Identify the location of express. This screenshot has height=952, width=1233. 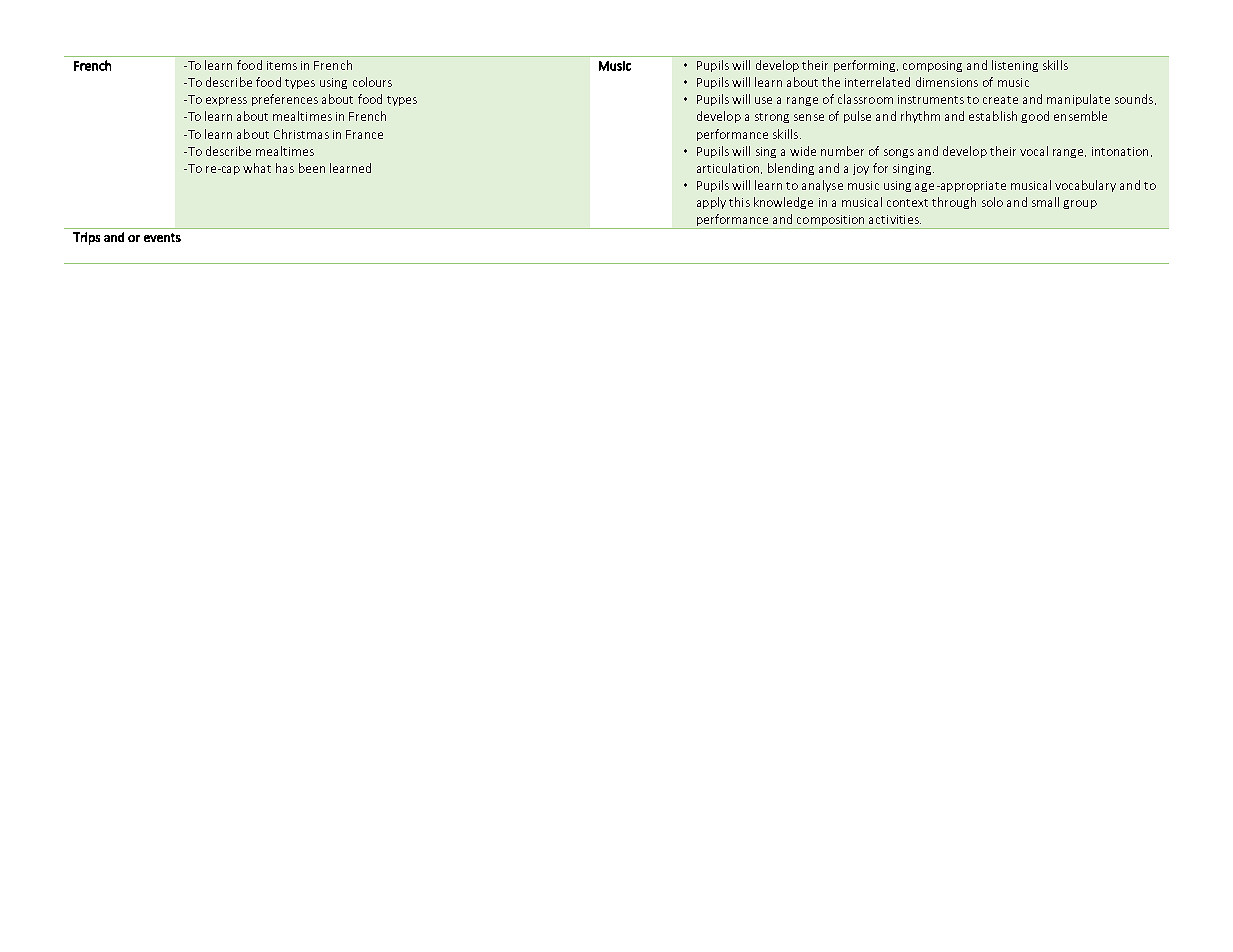
(226, 101).
